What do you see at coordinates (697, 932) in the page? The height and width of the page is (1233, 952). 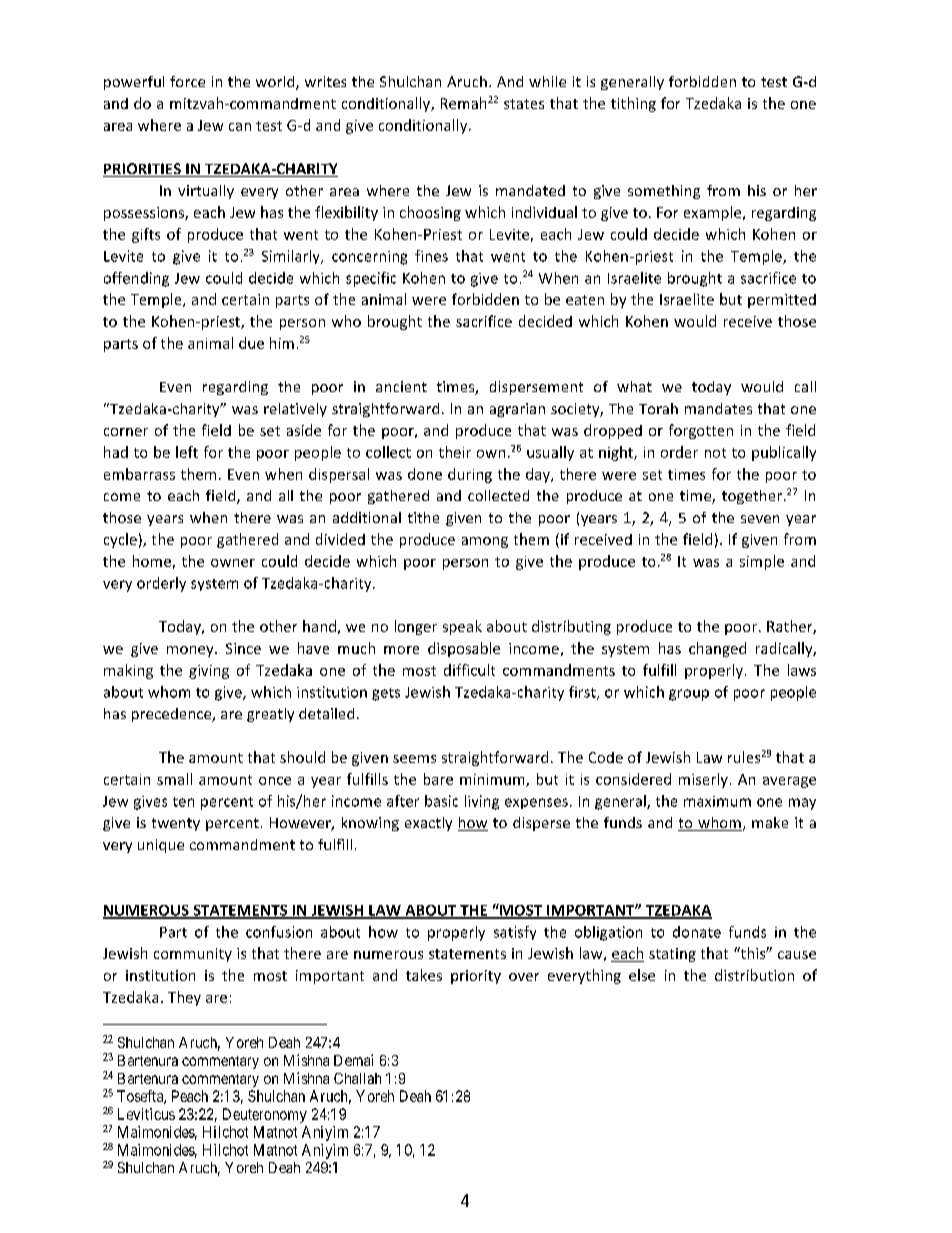 I see `donate` at bounding box center [697, 932].
